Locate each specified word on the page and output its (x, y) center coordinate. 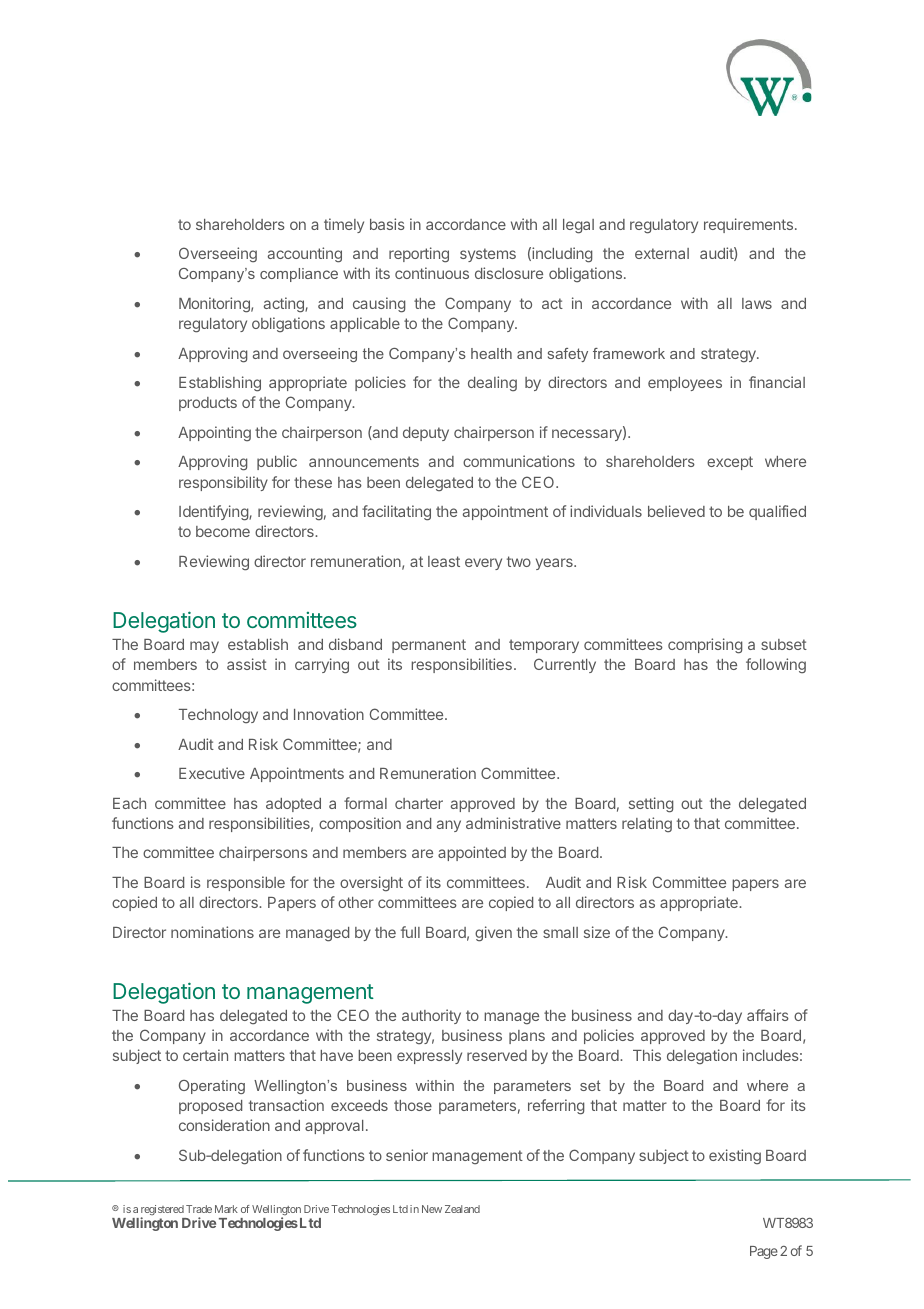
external (662, 253)
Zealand (462, 1209)
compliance (299, 275)
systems (488, 255)
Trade (199, 1209)
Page (764, 1252)
